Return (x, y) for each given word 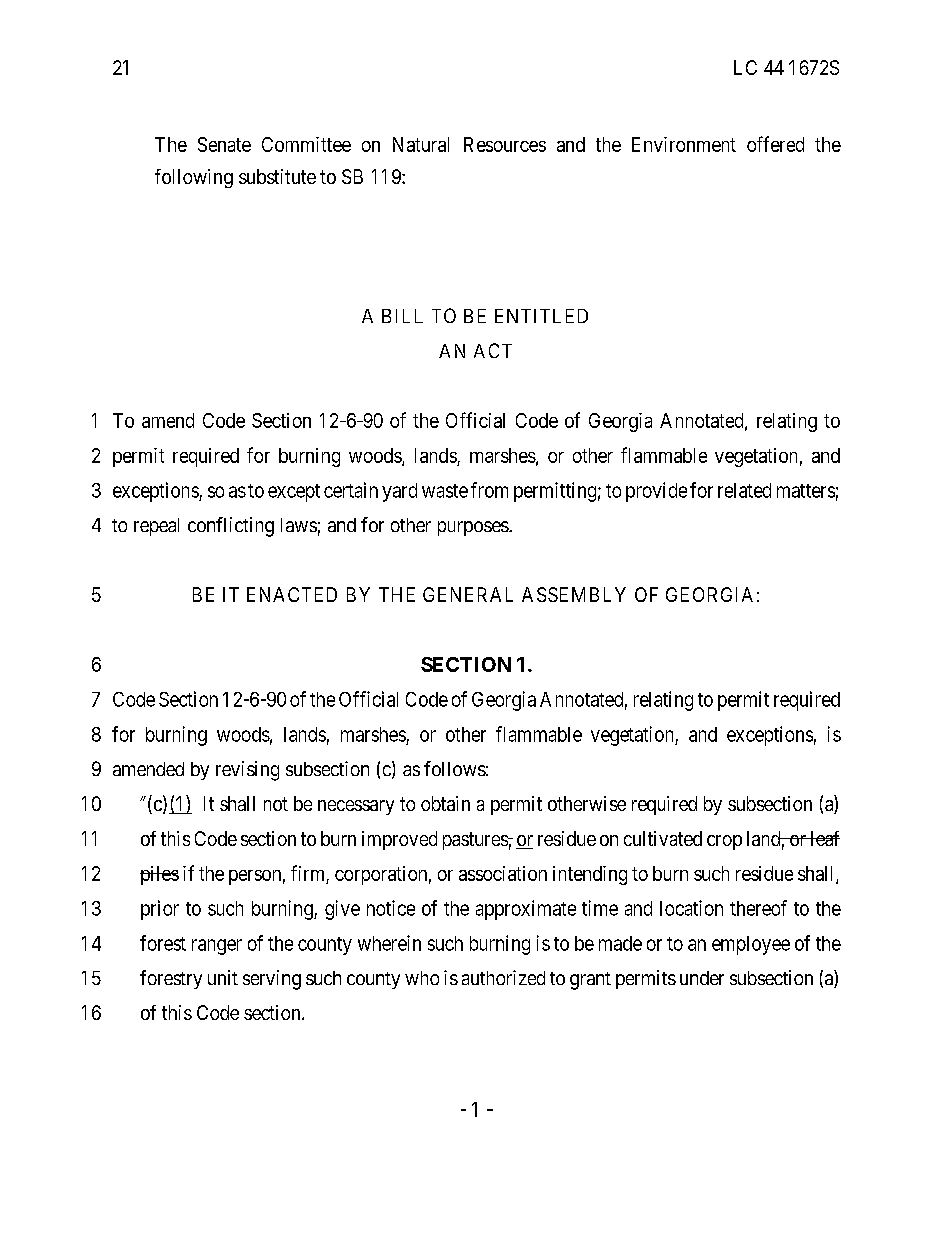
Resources (505, 144)
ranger (217, 947)
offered (775, 144)
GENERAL (468, 594)
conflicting (231, 527)
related (744, 490)
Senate (224, 144)
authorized (503, 977)
